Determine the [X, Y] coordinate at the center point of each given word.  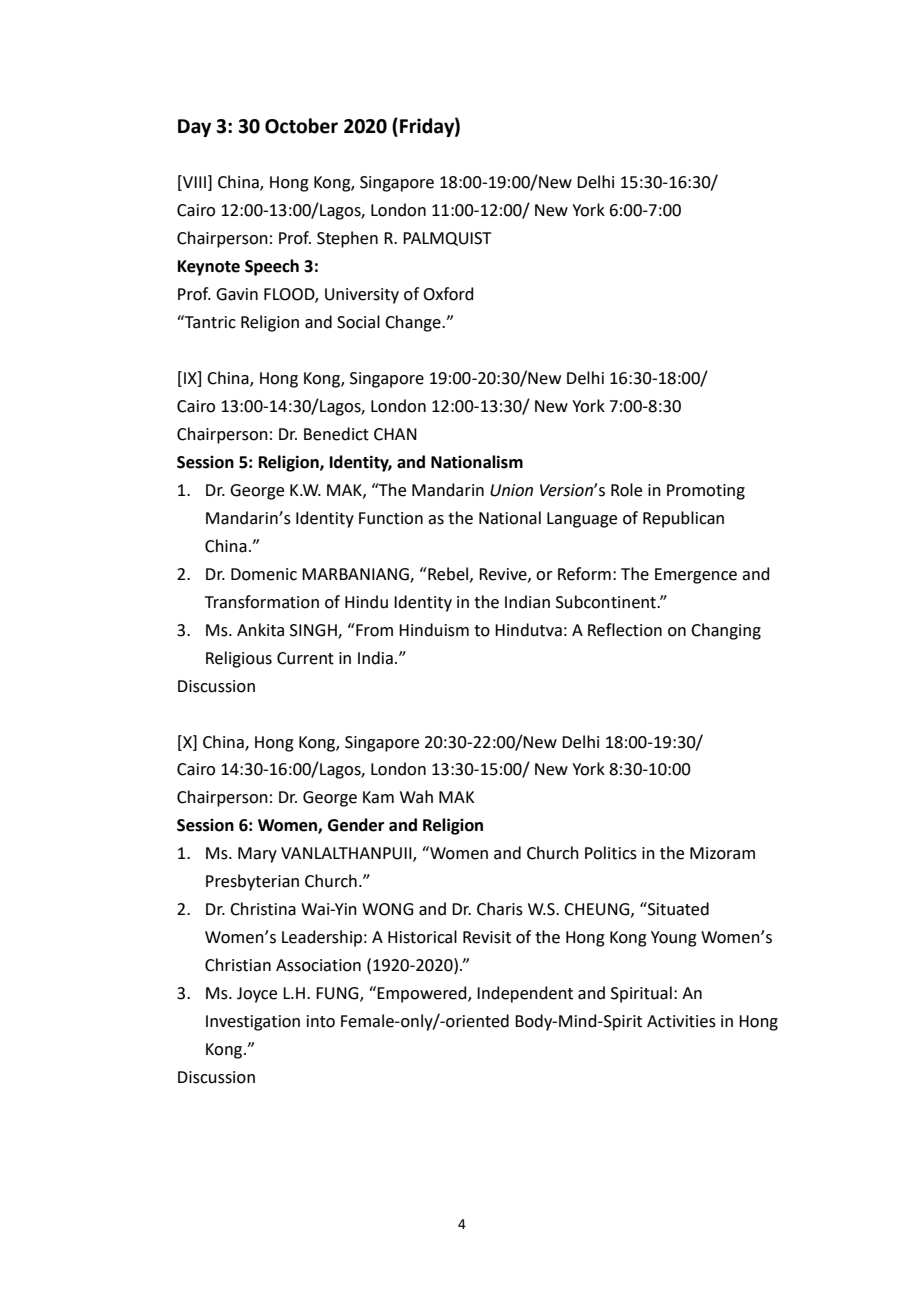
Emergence [696, 576]
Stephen [347, 239]
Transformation [262, 602]
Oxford [448, 294]
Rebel [448, 574]
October [301, 126]
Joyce [257, 995]
